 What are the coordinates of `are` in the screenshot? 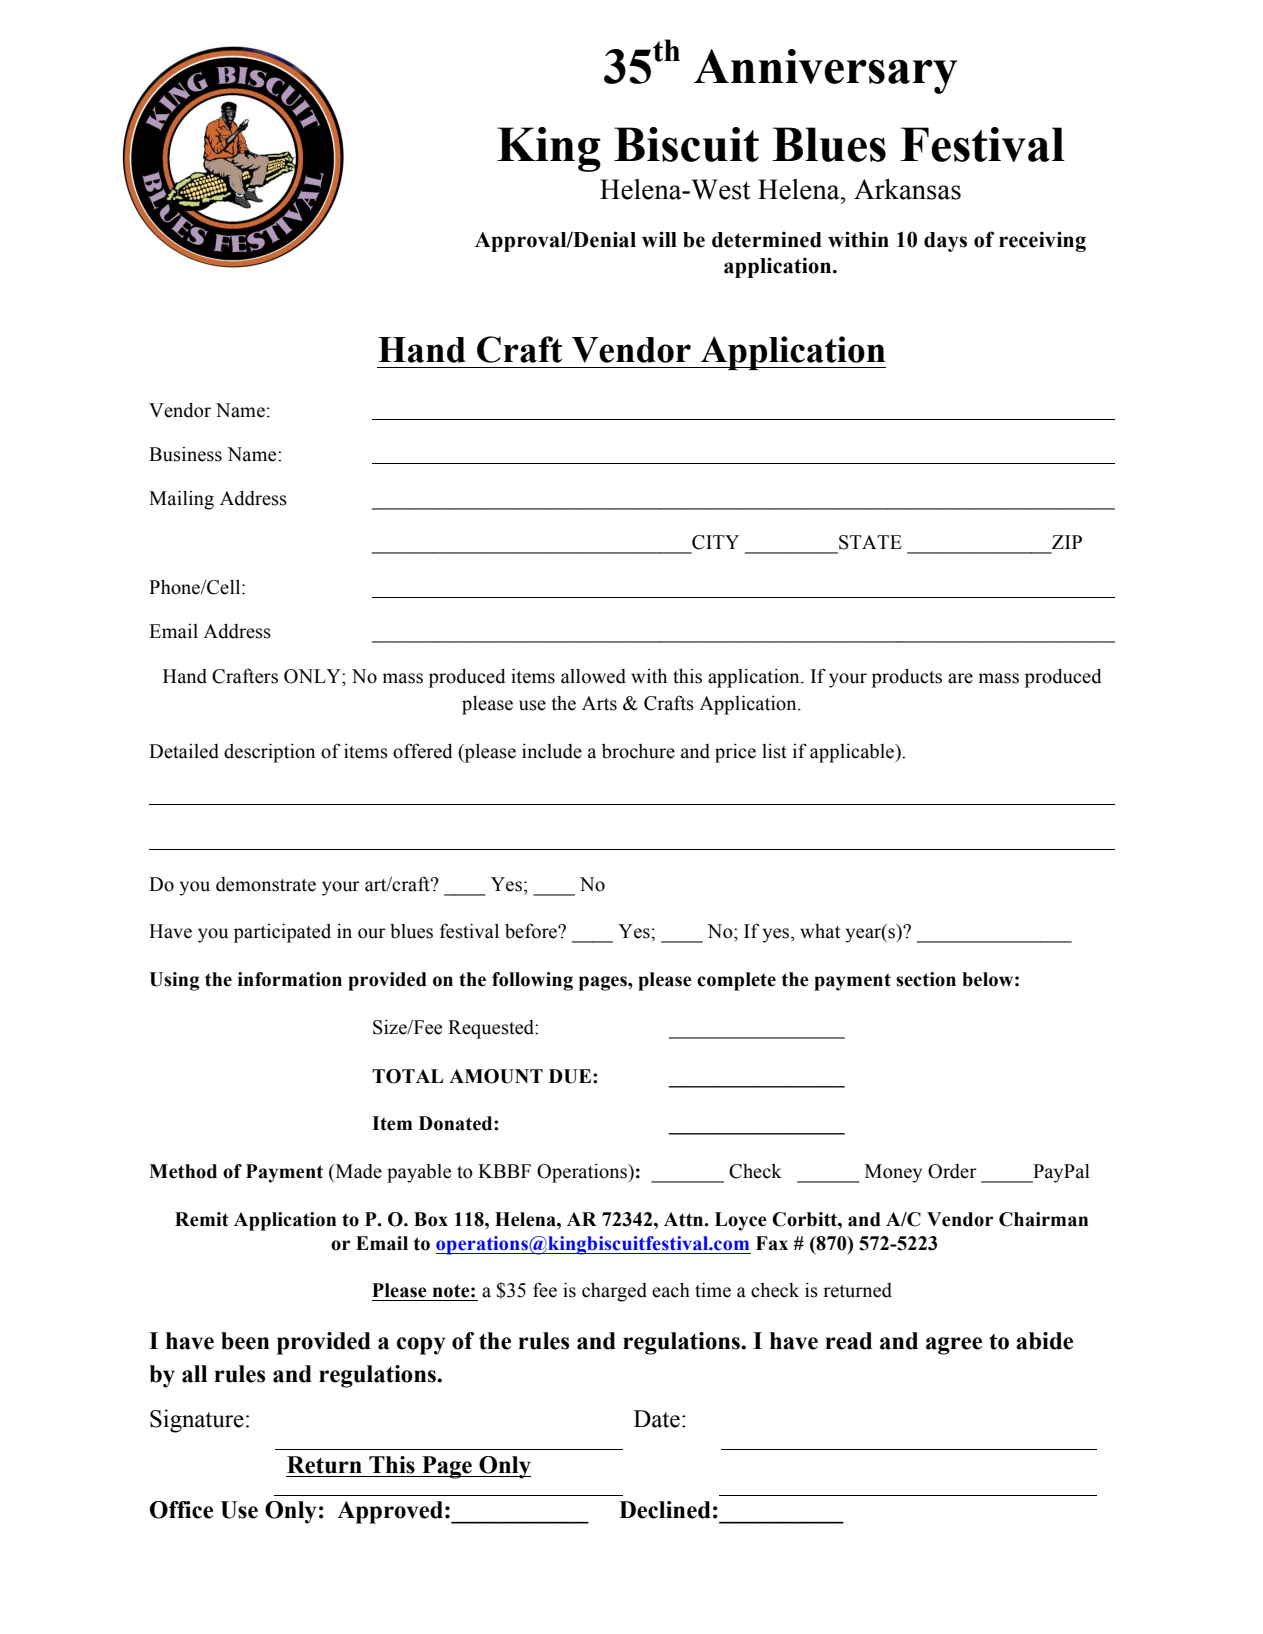 It's located at (960, 678).
